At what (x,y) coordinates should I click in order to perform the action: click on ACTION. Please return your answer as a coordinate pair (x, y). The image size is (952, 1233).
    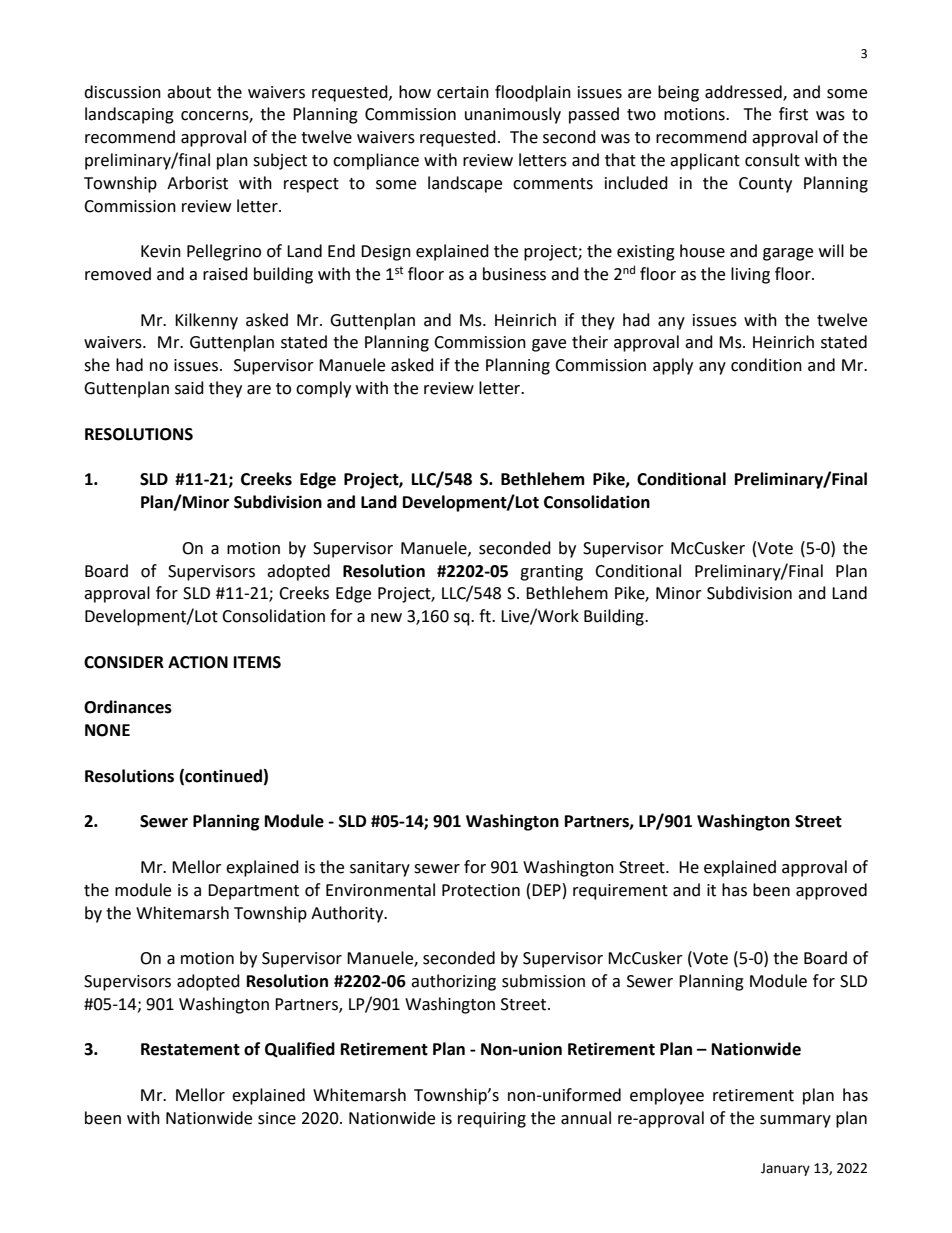
    Looking at the image, I should click on (198, 662).
